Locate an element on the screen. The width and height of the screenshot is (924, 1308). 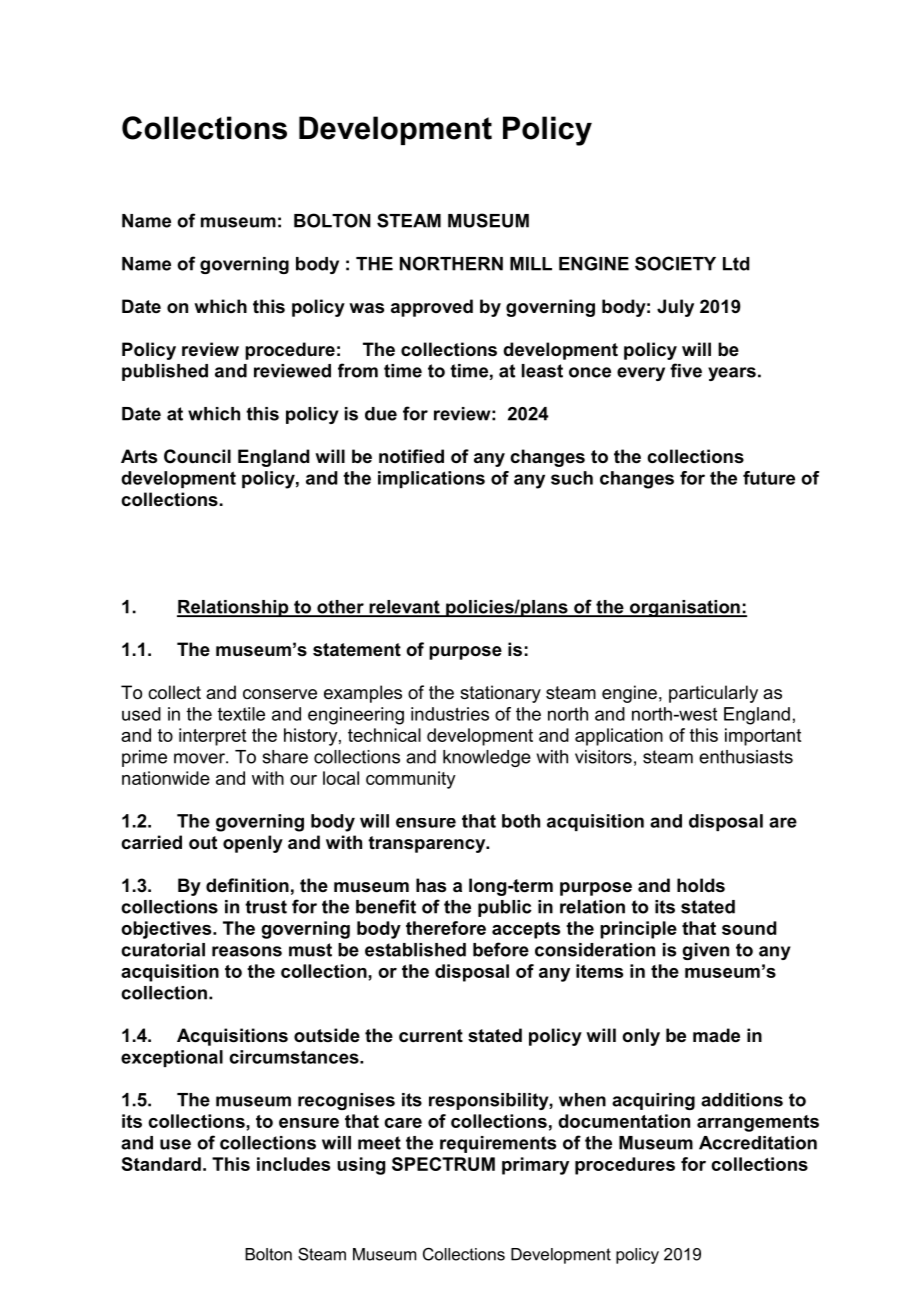
future is located at coordinates (769, 478).
